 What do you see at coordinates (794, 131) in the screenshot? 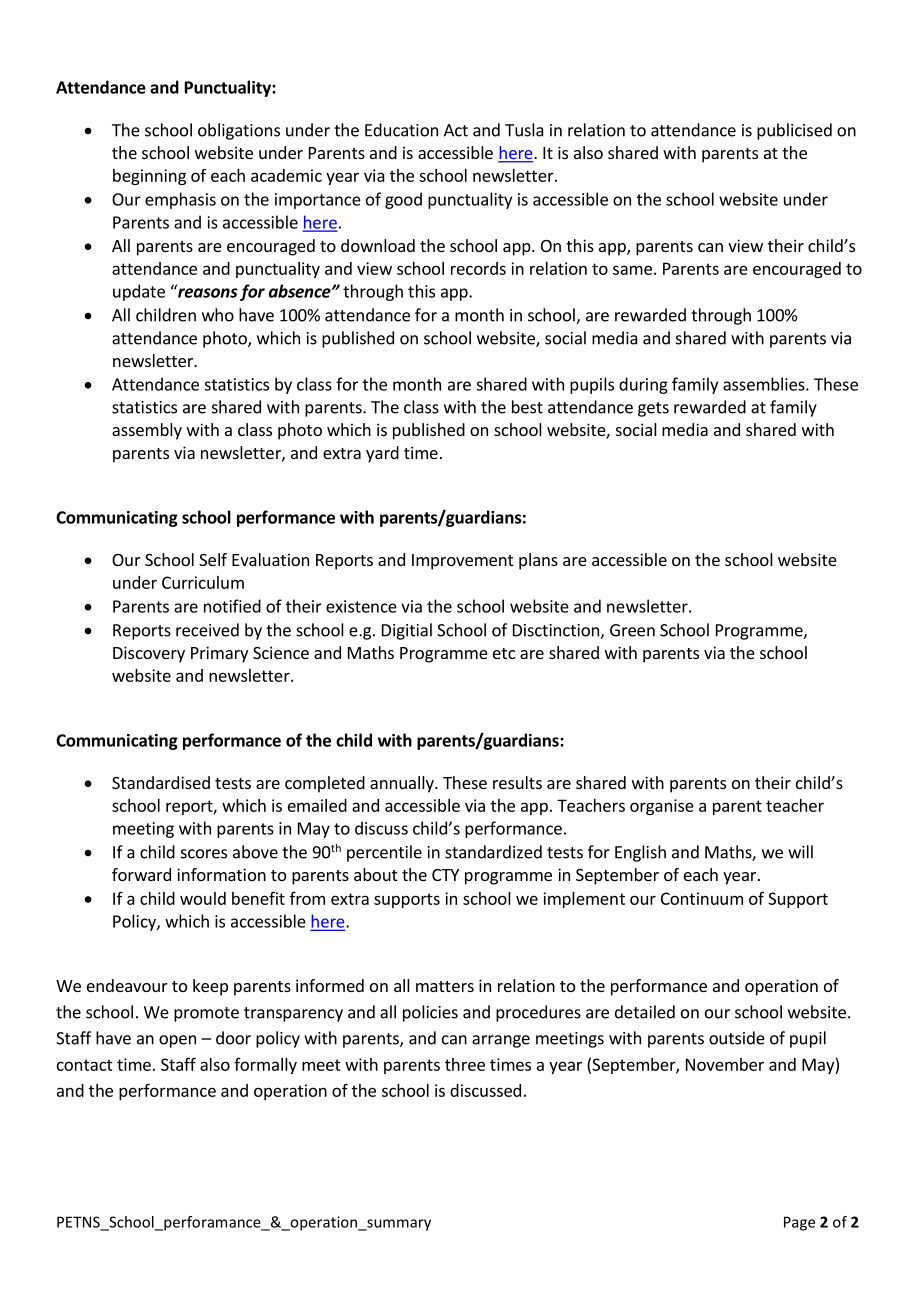
I see `publicised` at bounding box center [794, 131].
